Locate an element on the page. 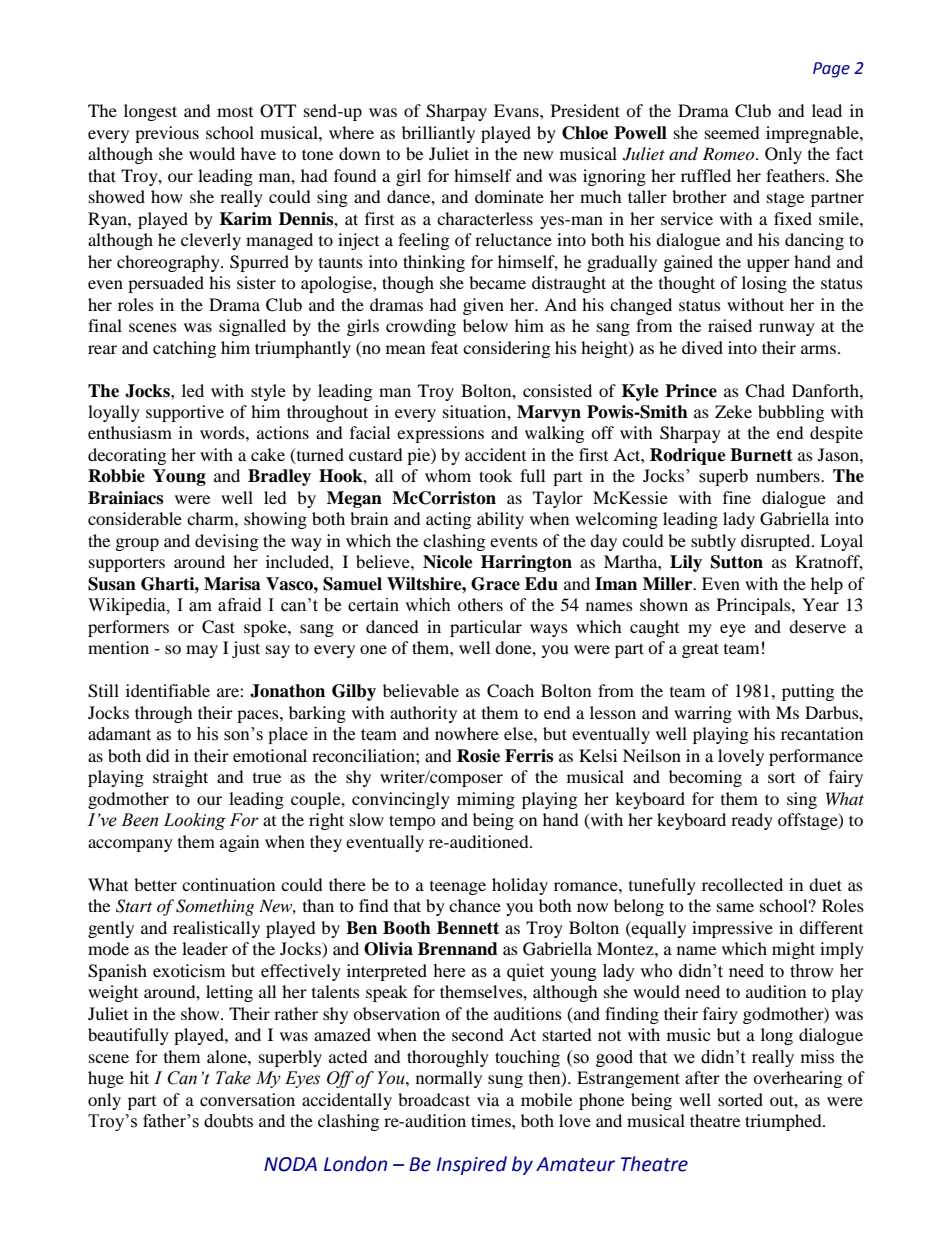 This page has height=1233, width=952. most is located at coordinates (235, 112).
